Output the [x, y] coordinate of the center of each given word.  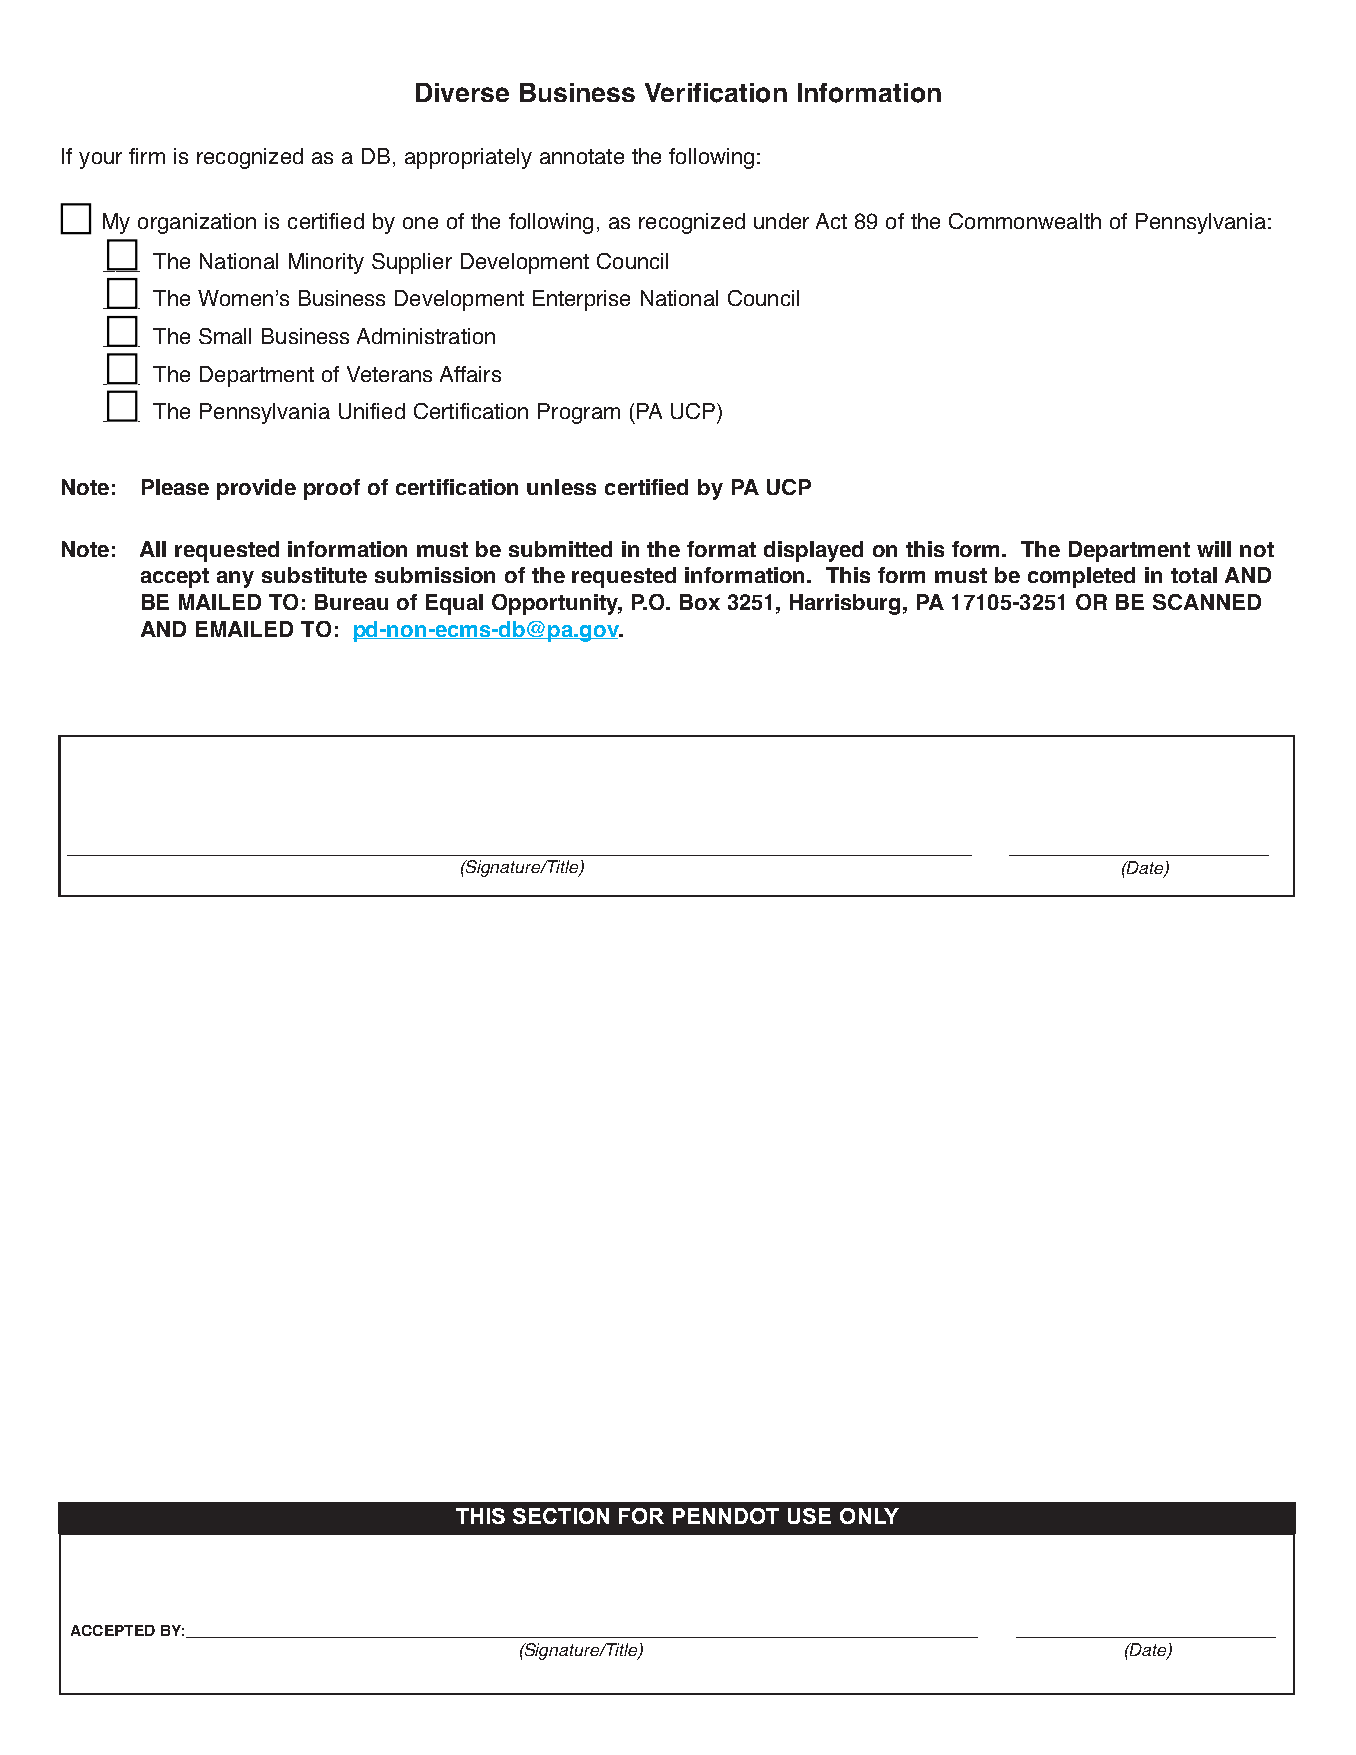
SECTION [561, 1516]
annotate [582, 156]
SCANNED [1207, 602]
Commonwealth [1025, 221]
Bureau [351, 602]
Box [700, 602]
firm [147, 156]
